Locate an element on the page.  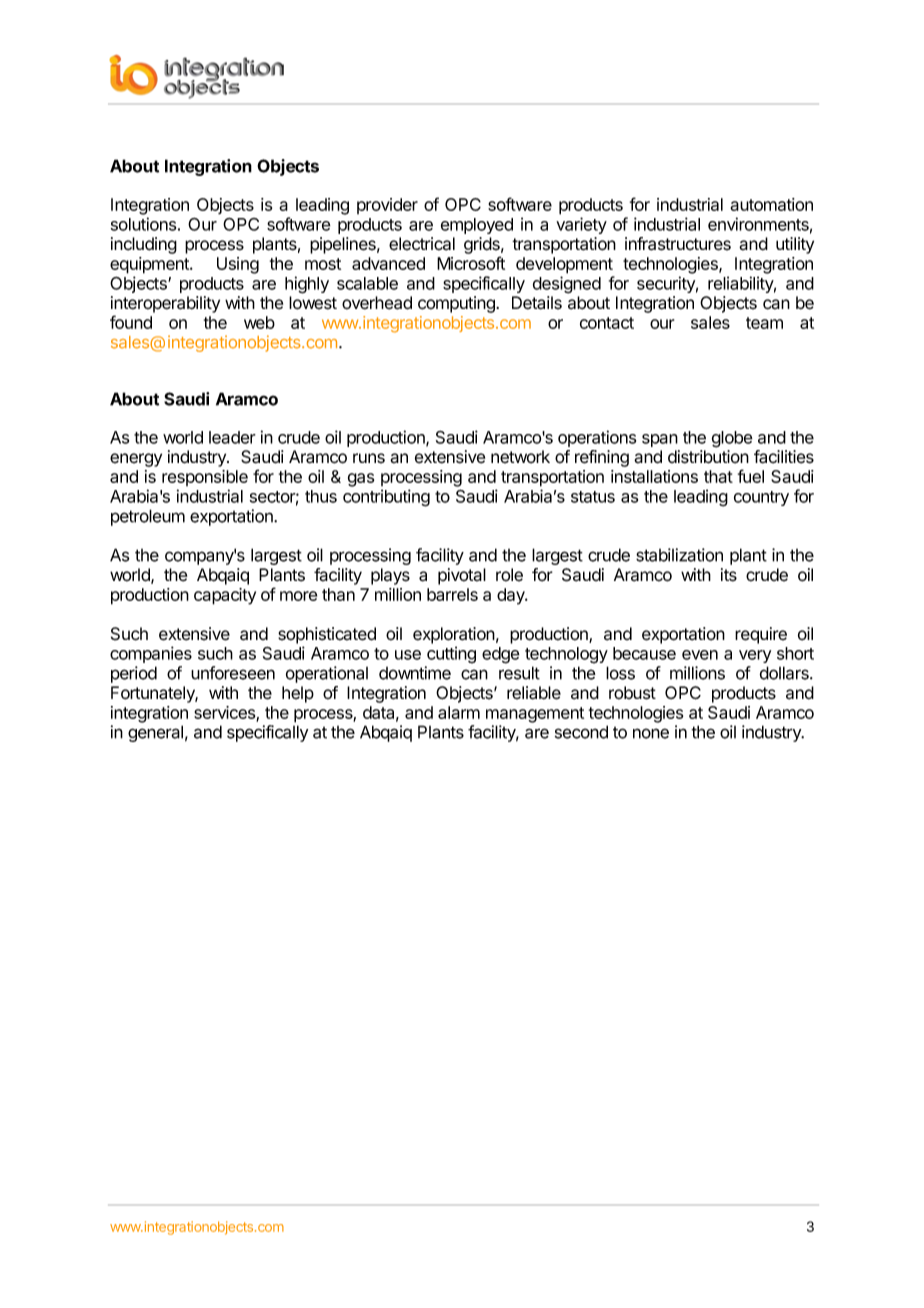
automation is located at coordinates (771, 204).
